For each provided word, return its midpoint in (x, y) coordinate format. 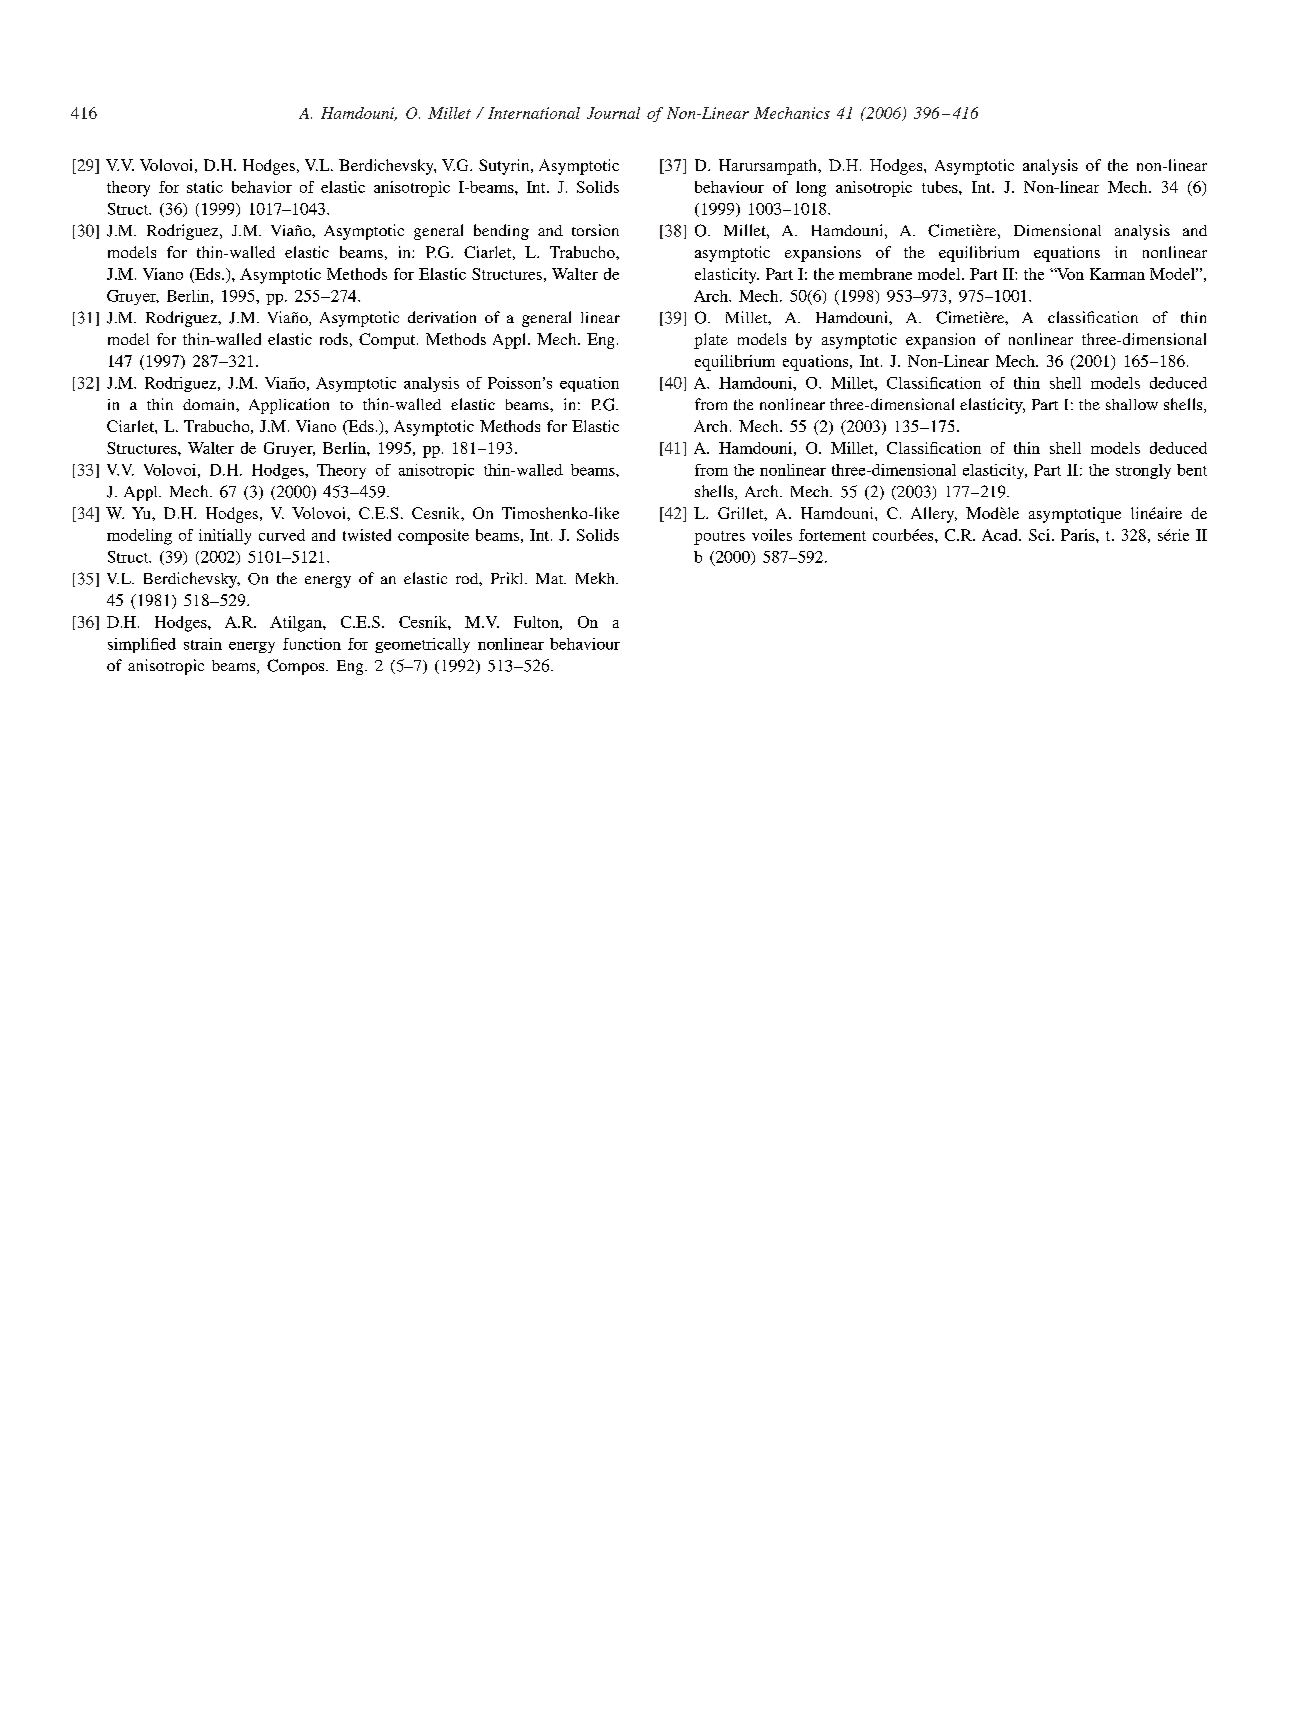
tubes (941, 187)
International (534, 113)
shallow (1132, 404)
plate (711, 341)
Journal (613, 113)
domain (210, 404)
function (312, 644)
